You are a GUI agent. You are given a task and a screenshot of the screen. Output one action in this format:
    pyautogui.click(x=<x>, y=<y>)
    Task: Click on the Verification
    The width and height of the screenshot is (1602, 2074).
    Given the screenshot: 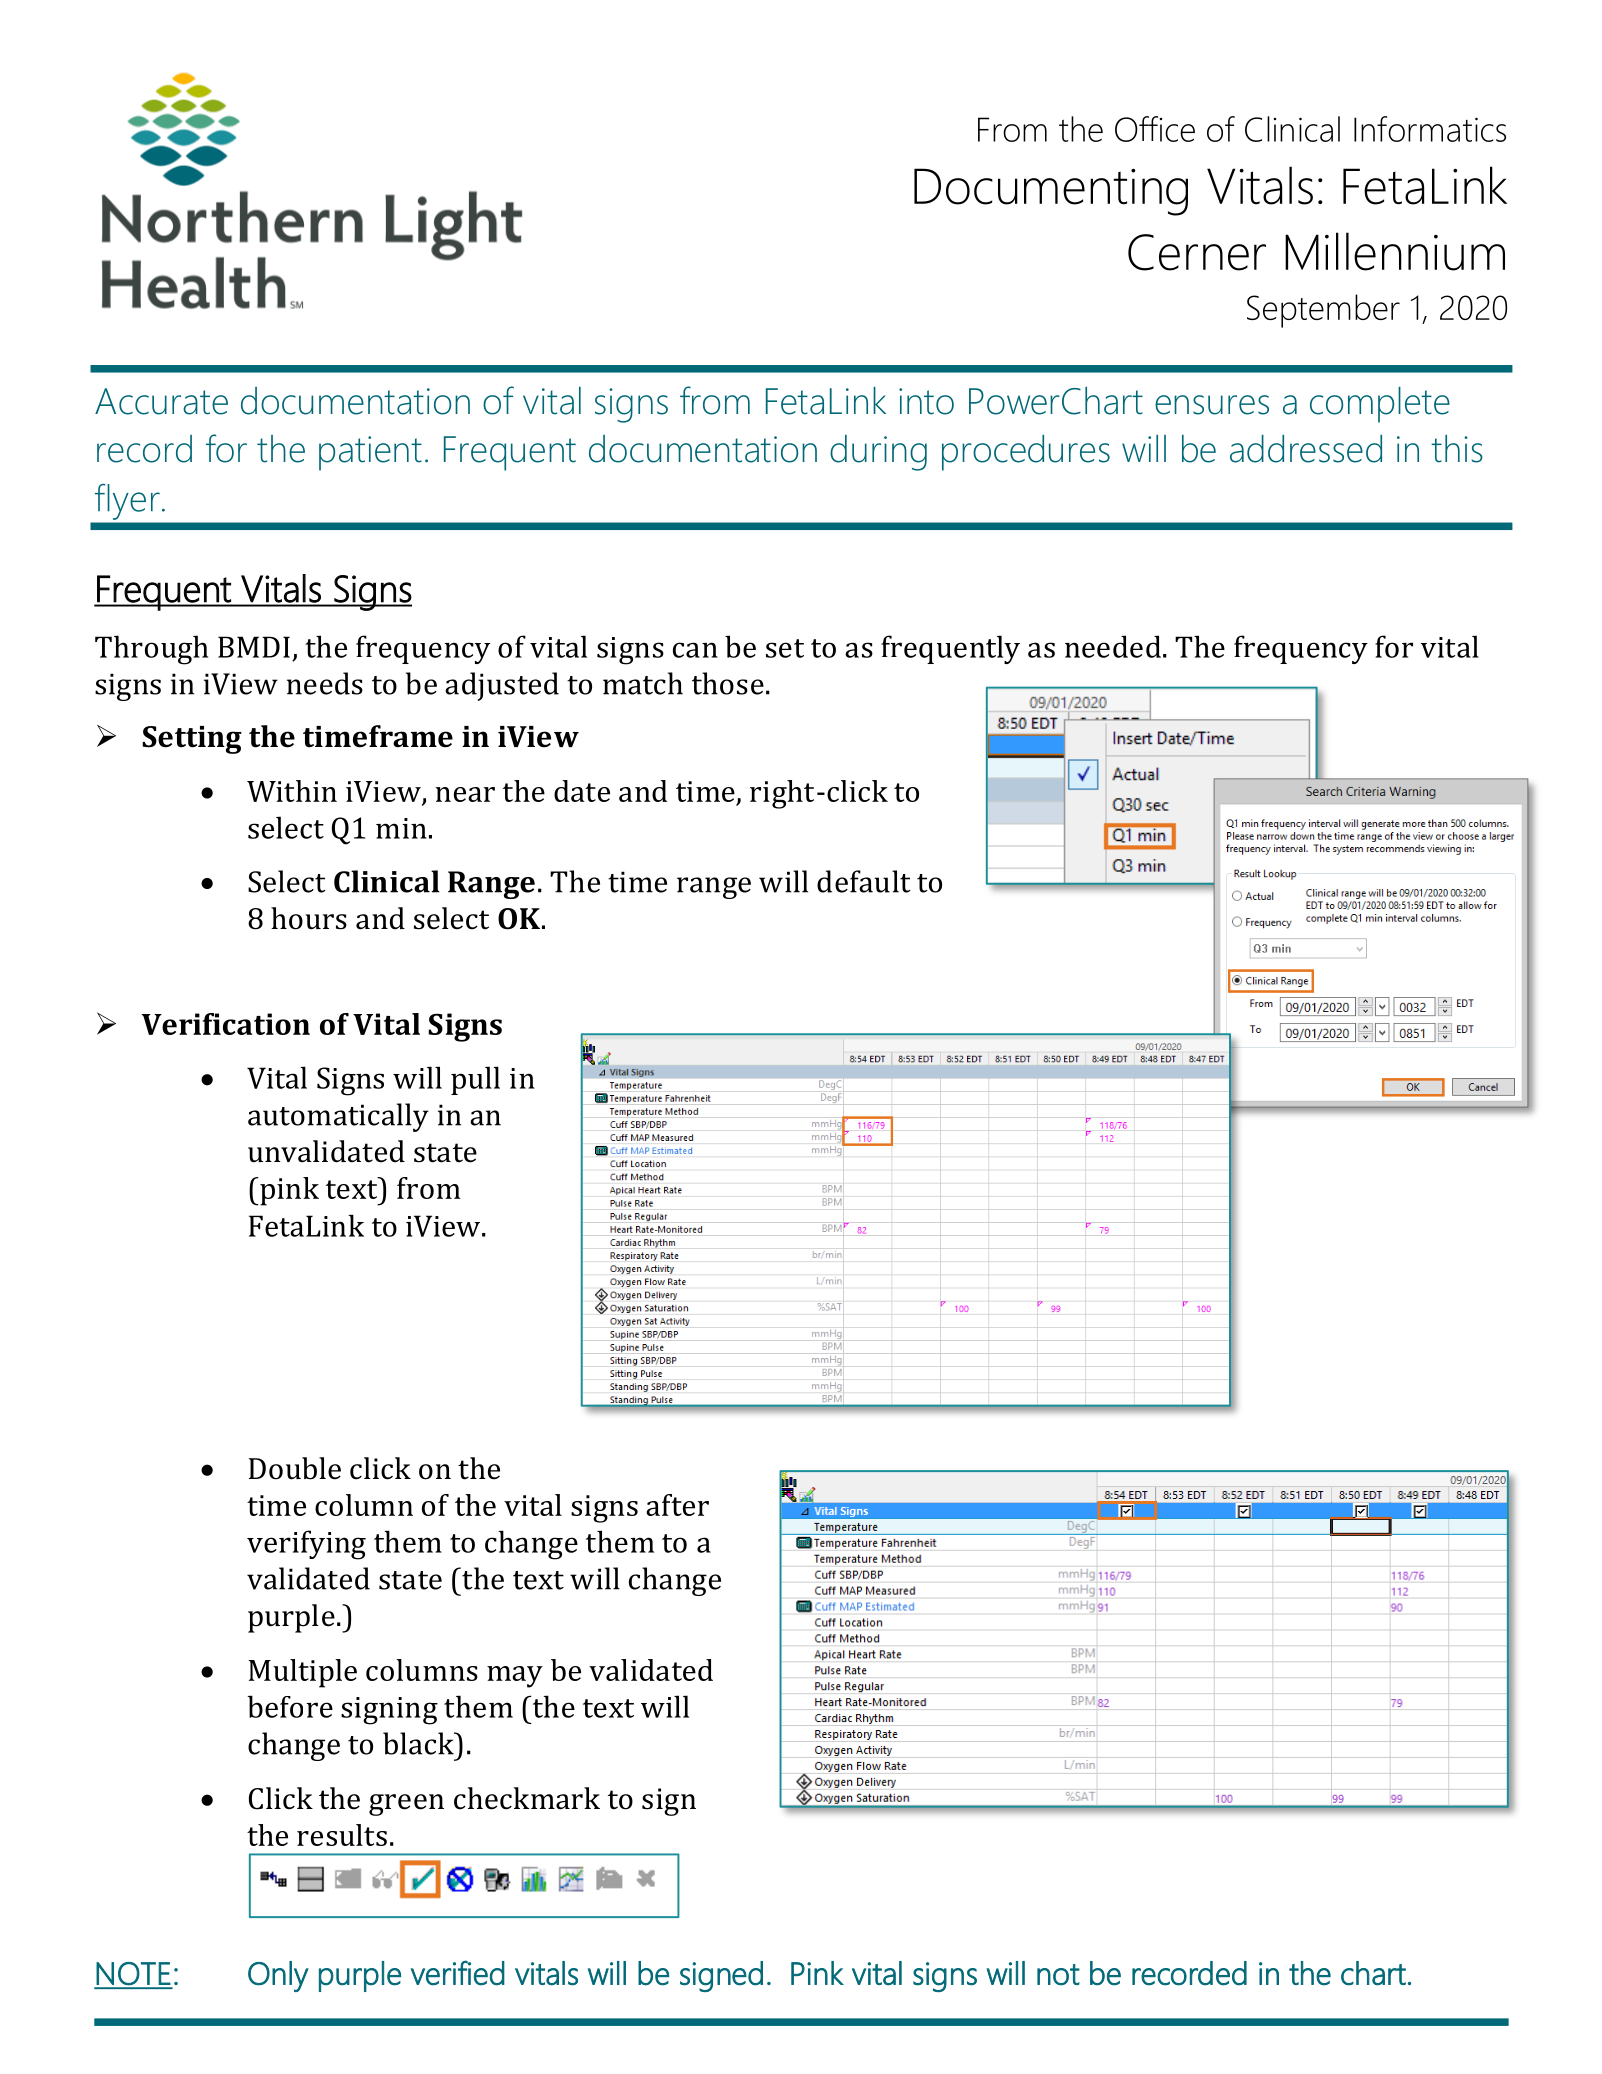 What is the action you would take?
    pyautogui.click(x=226, y=1024)
